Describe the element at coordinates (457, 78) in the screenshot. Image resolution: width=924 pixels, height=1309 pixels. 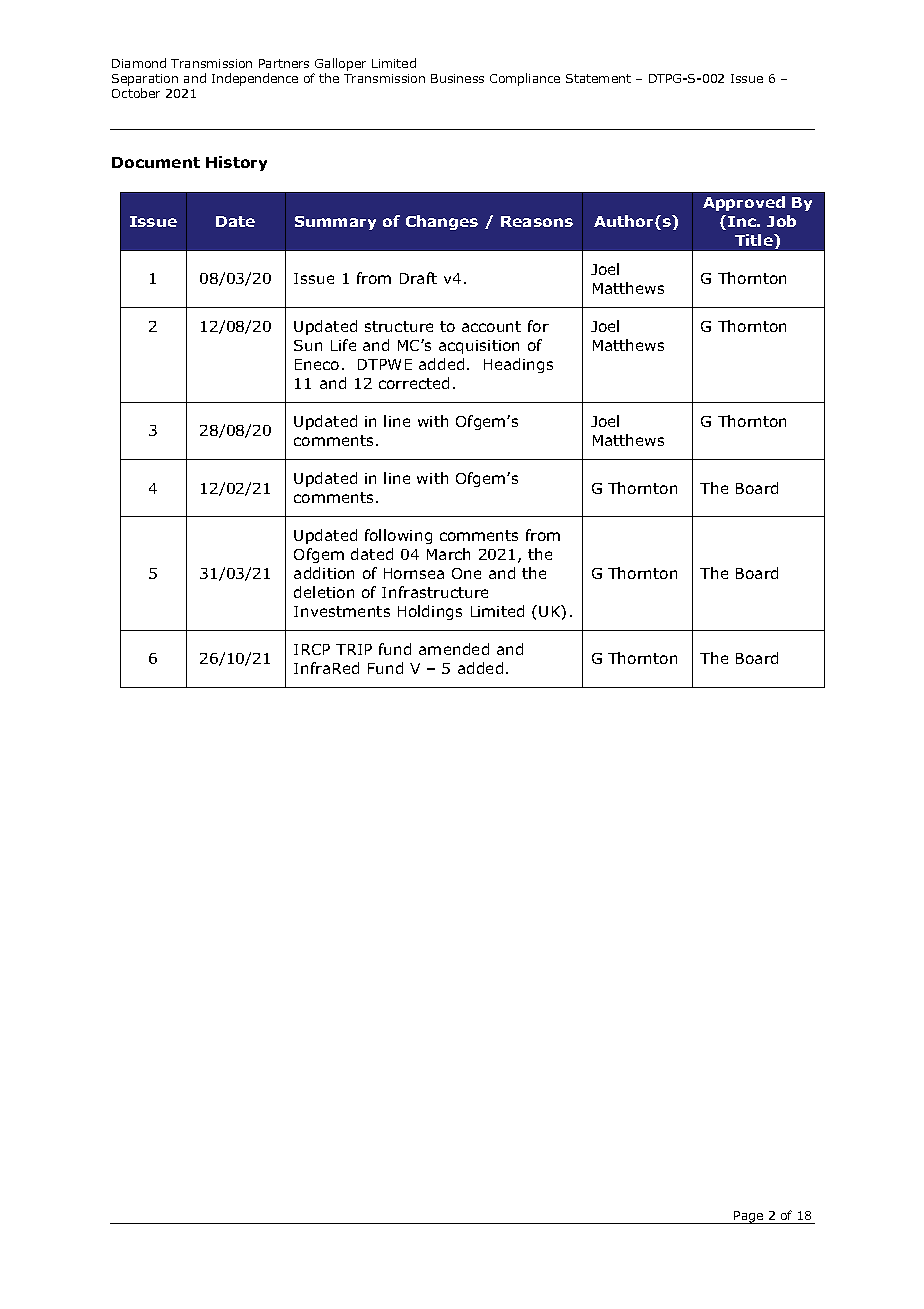
I see `Business` at that location.
